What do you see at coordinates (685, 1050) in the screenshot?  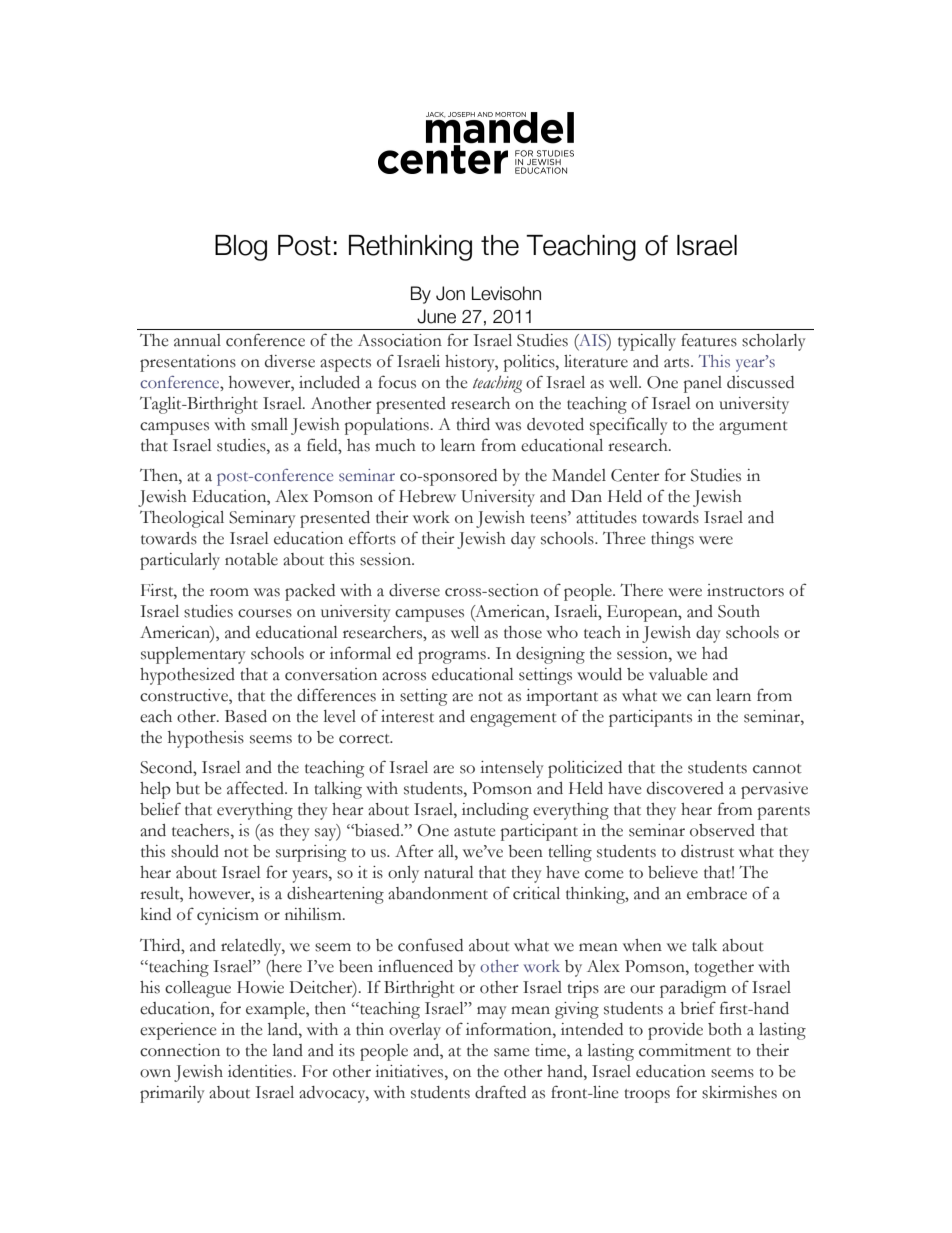 I see `commitment` at bounding box center [685, 1050].
